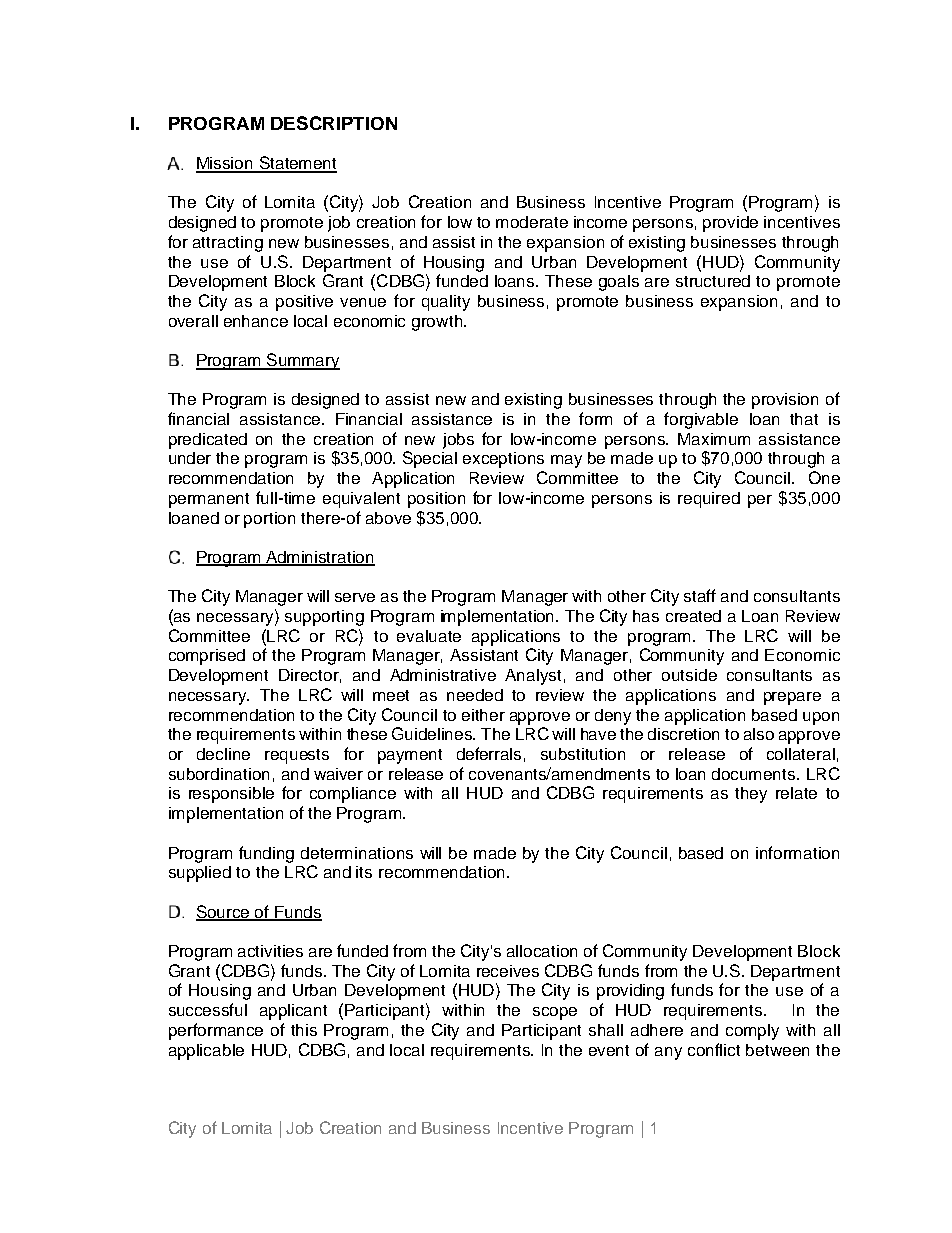  I want to click on provide, so click(730, 224).
